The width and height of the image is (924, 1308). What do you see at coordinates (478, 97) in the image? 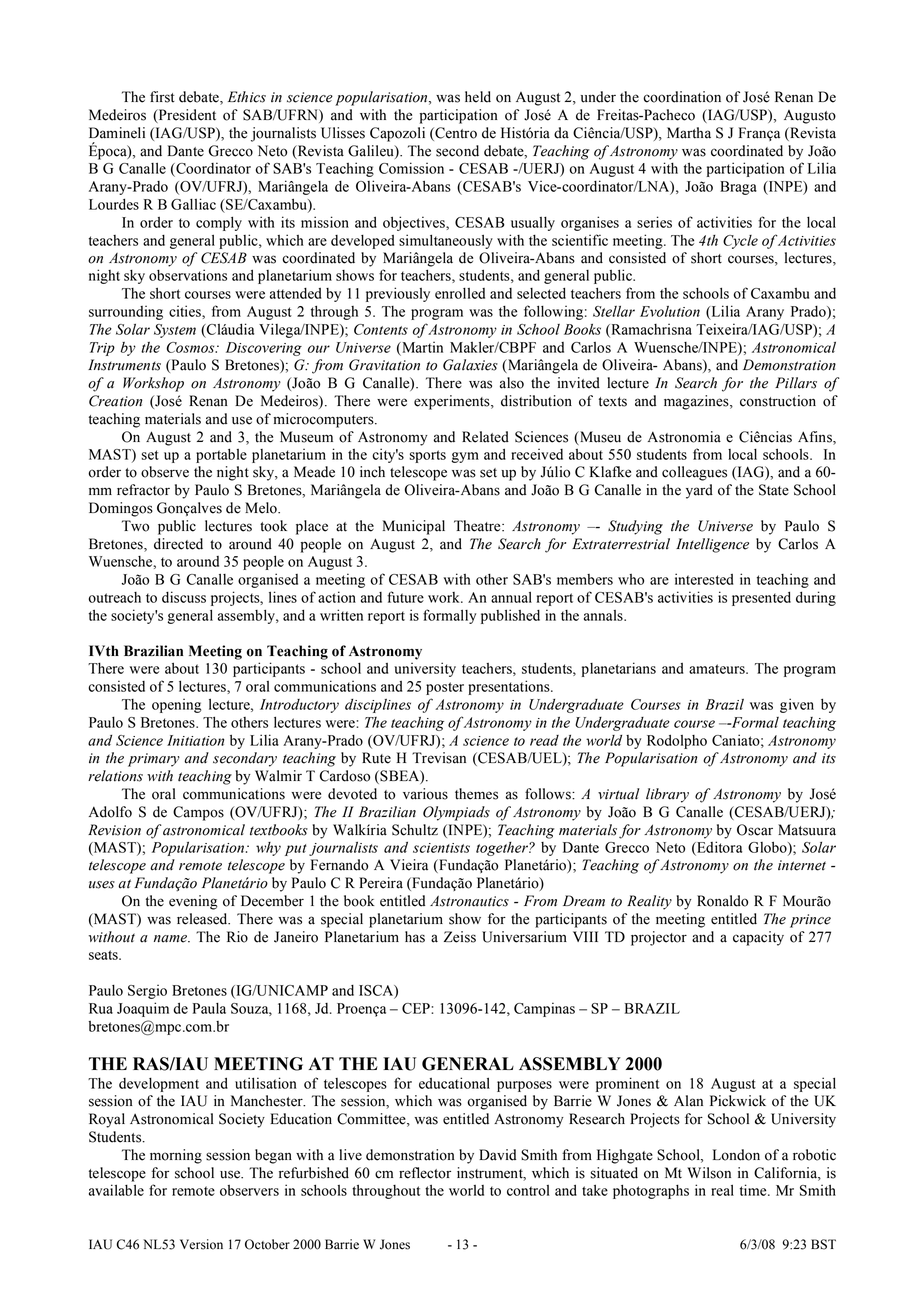
I see `held` at bounding box center [478, 97].
